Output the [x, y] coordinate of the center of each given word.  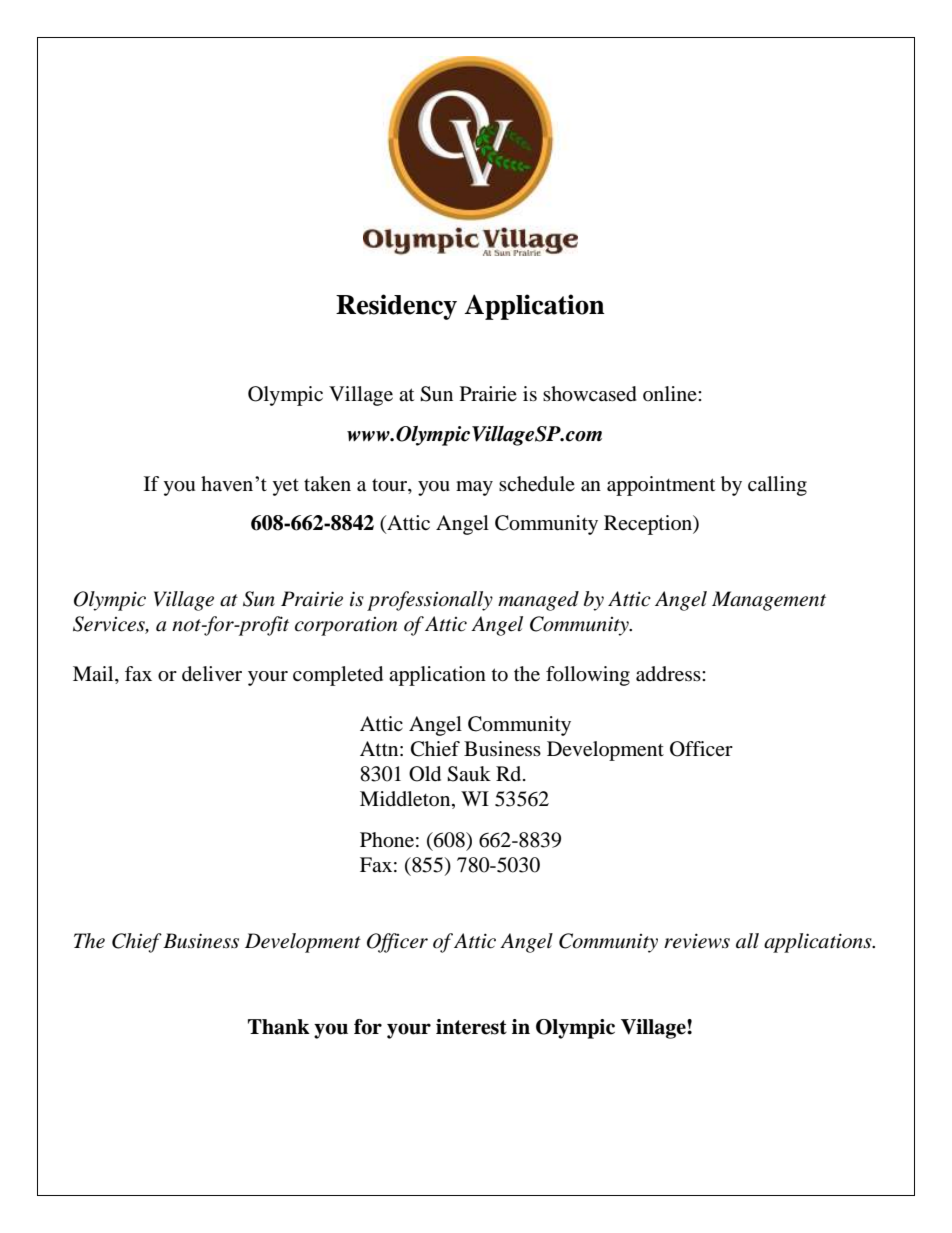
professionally [430, 601]
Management [769, 601]
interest [471, 1027]
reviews [697, 941]
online [671, 393]
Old [425, 774]
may [474, 488]
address [669, 674]
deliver [212, 674]
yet [285, 487]
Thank [279, 1027]
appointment [661, 486]
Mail [94, 673]
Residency [396, 307]
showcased [590, 394]
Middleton [406, 800]
